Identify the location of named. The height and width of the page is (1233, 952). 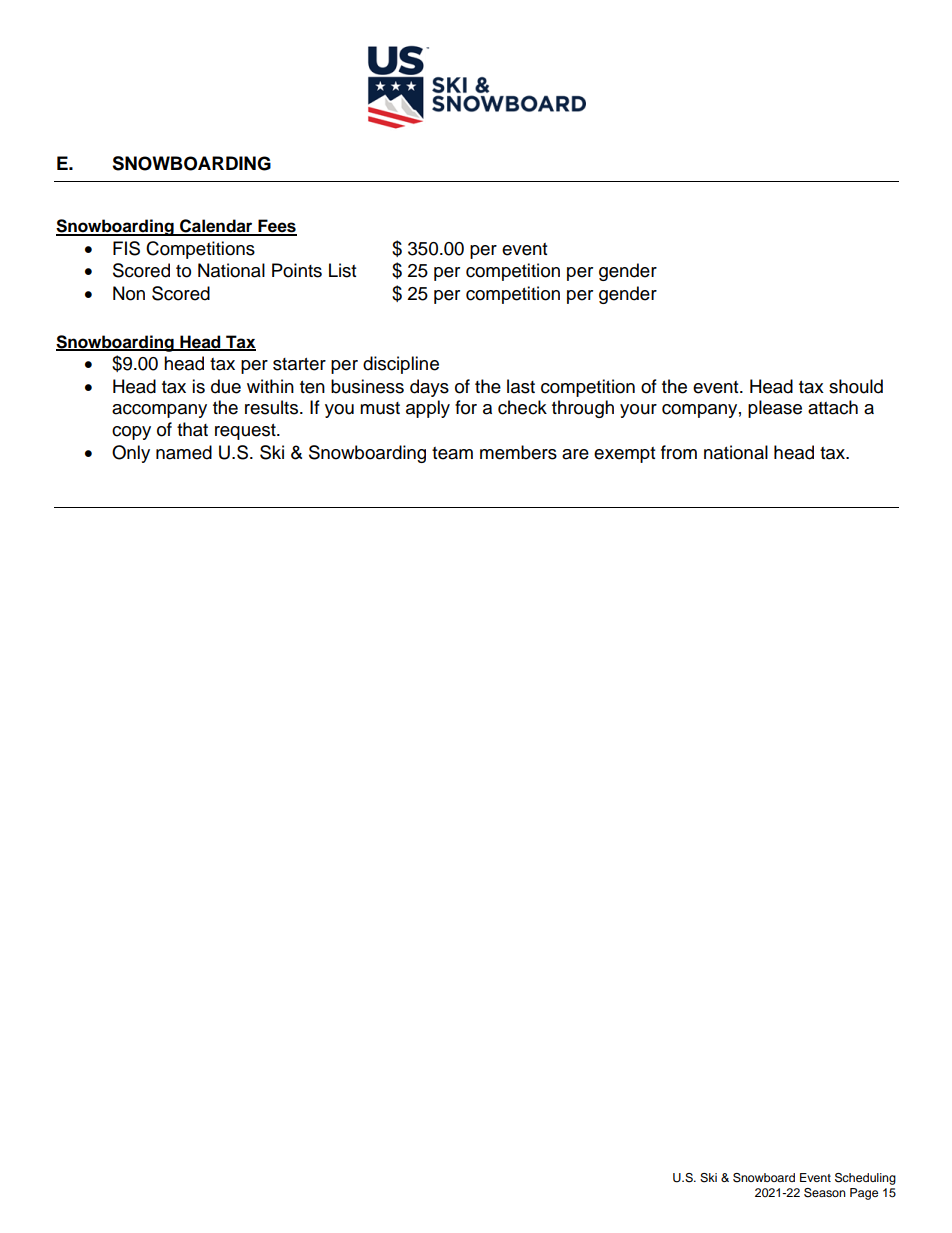
(184, 452).
